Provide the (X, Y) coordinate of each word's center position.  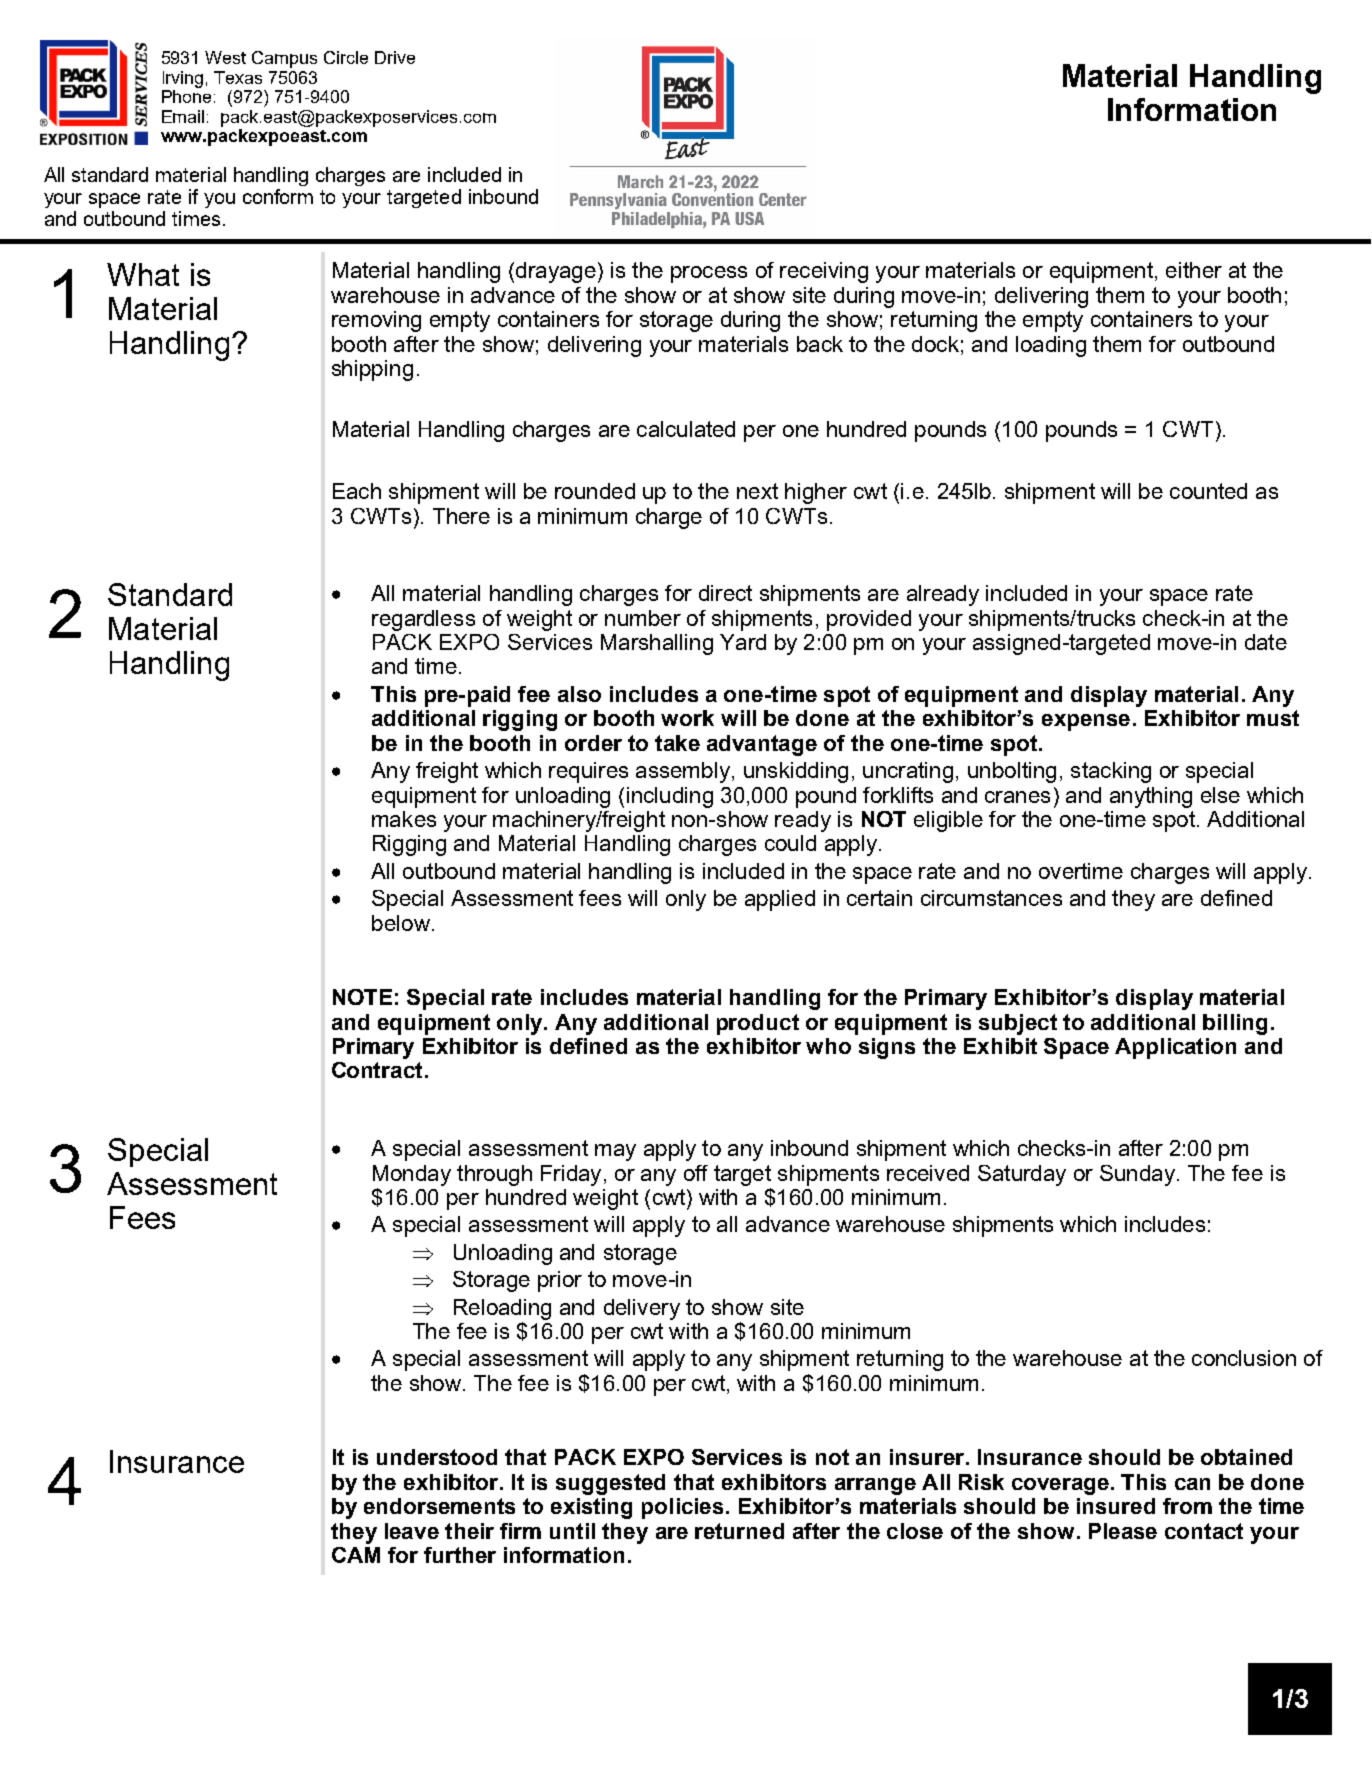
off (696, 1173)
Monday (412, 1175)
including (670, 797)
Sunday (1137, 1175)
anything (1151, 797)
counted (1208, 491)
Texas (238, 77)
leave (412, 1531)
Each (357, 491)
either (1194, 270)
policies (682, 1508)
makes (404, 819)
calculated (686, 429)
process (709, 274)
